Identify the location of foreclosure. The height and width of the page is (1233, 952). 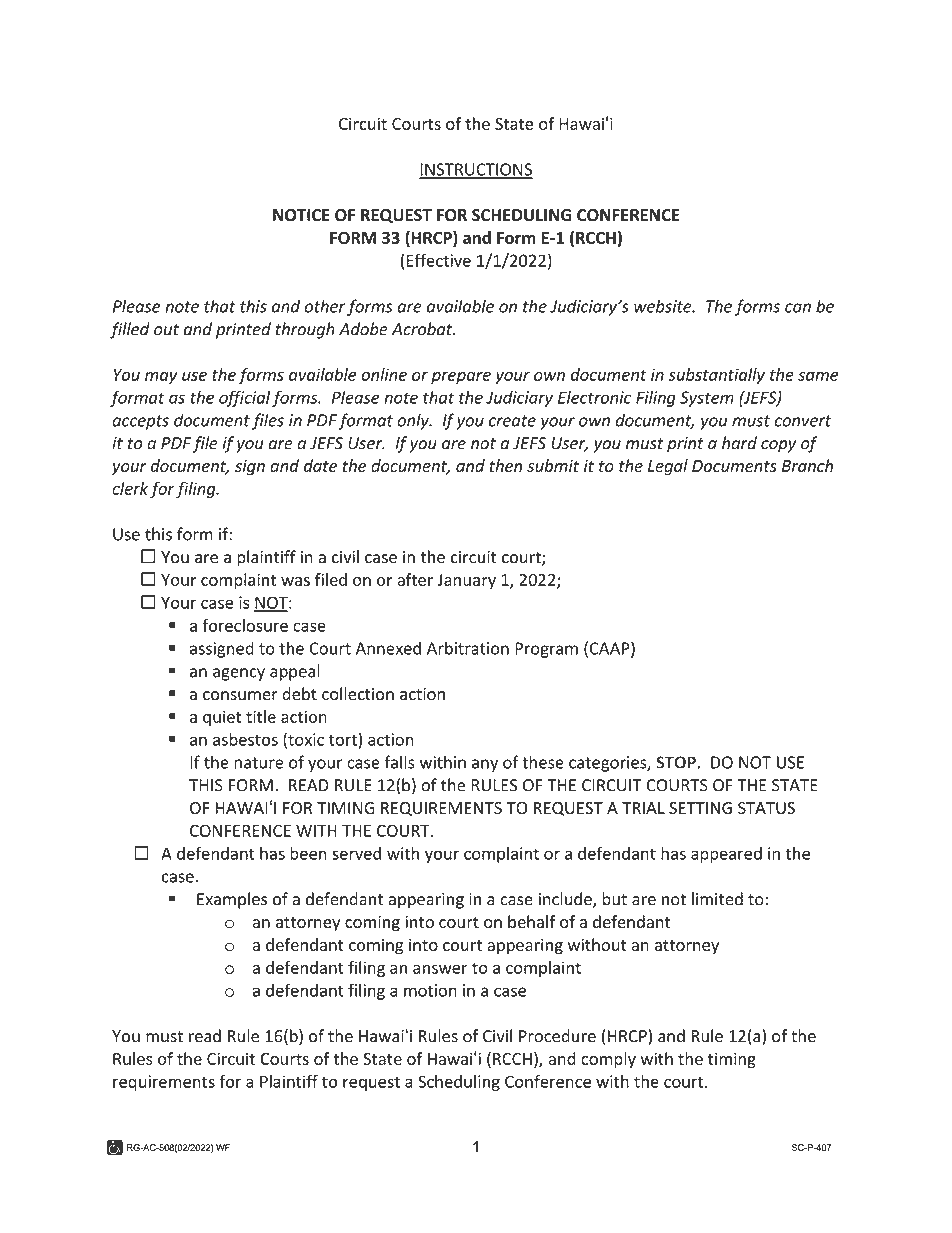
(245, 625).
